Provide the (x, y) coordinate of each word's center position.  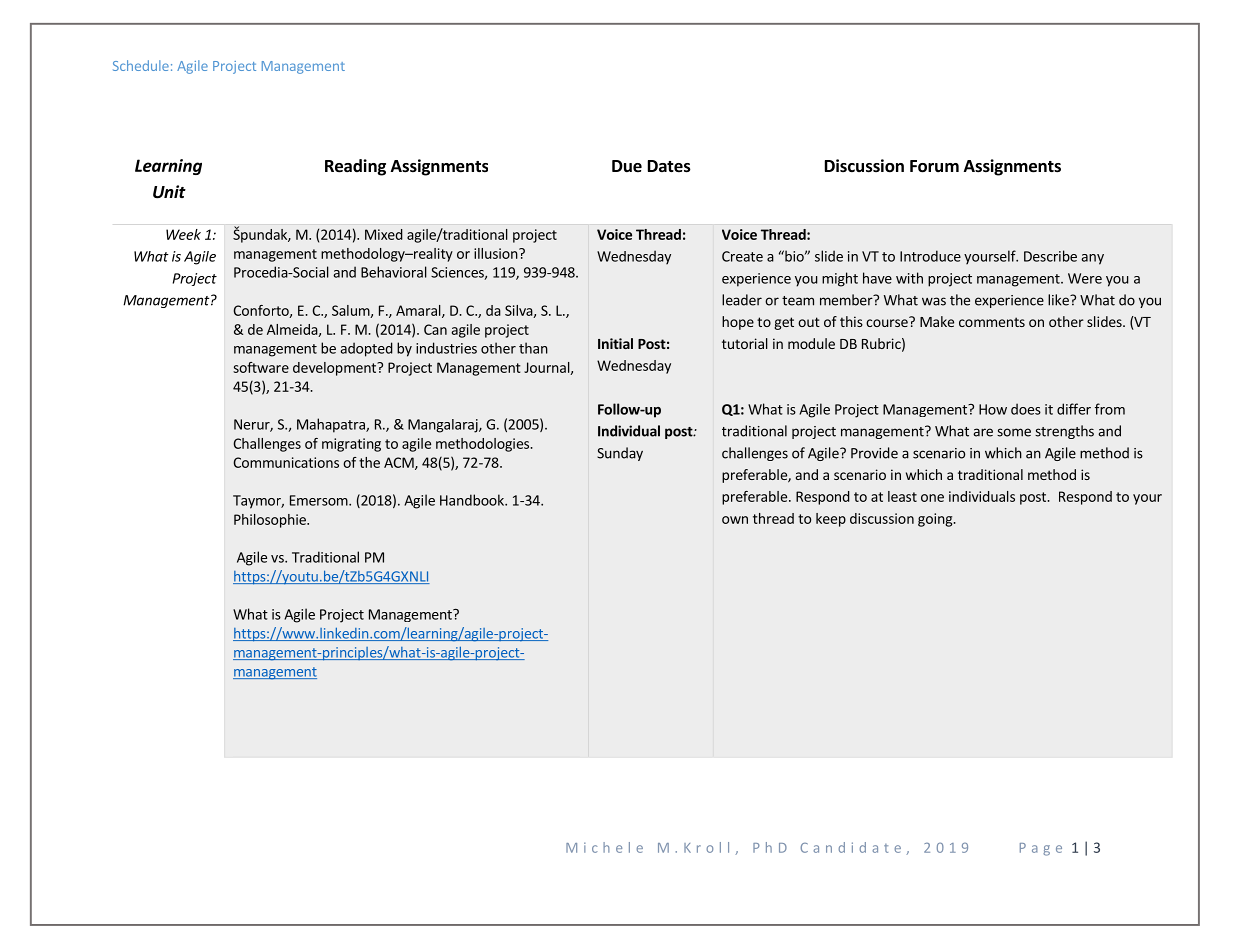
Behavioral (394, 272)
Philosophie (271, 521)
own (735, 520)
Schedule (141, 65)
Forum (934, 166)
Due (627, 166)
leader (742, 300)
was (934, 301)
